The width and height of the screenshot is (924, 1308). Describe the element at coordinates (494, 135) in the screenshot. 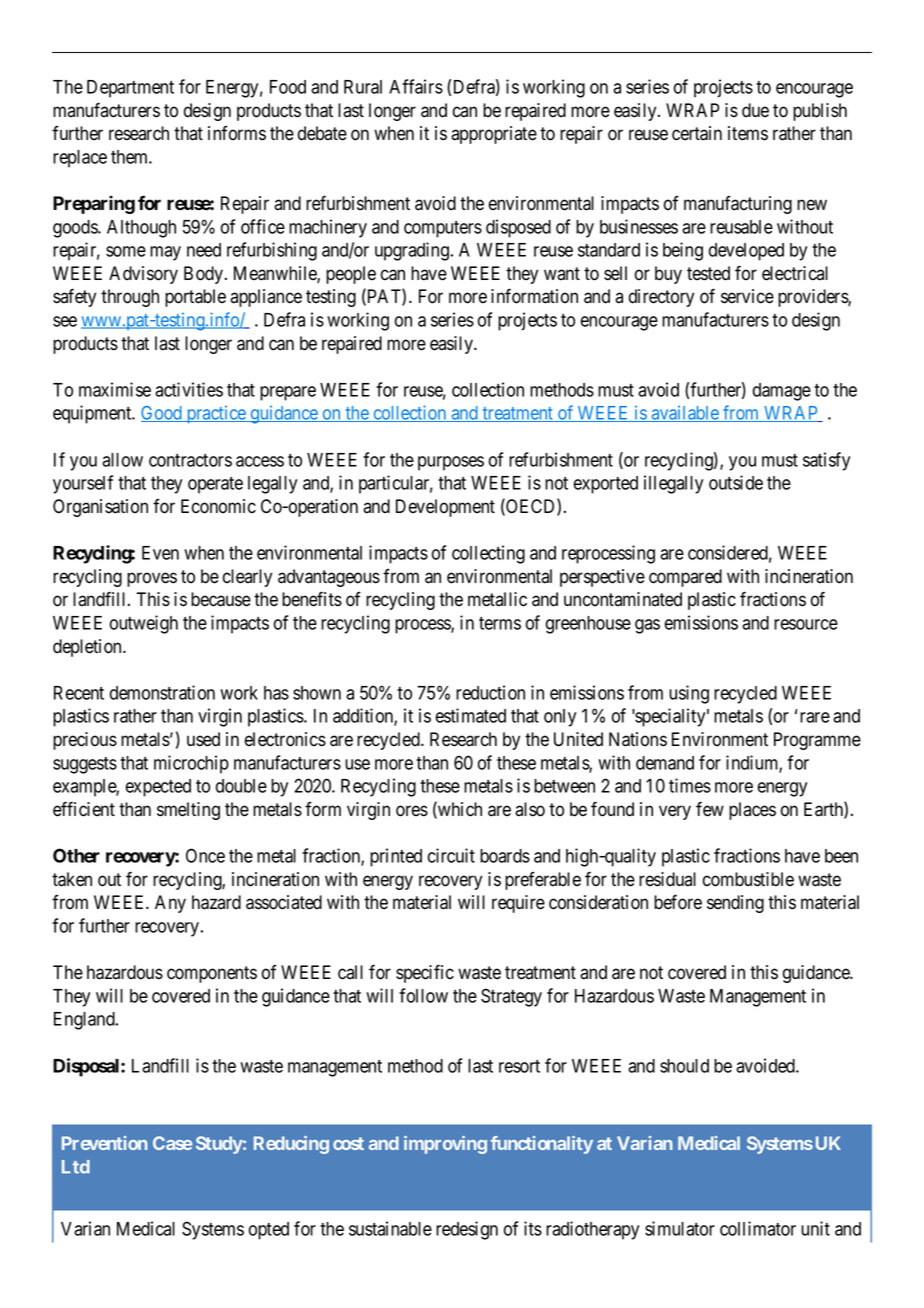

I see `appropriate` at that location.
